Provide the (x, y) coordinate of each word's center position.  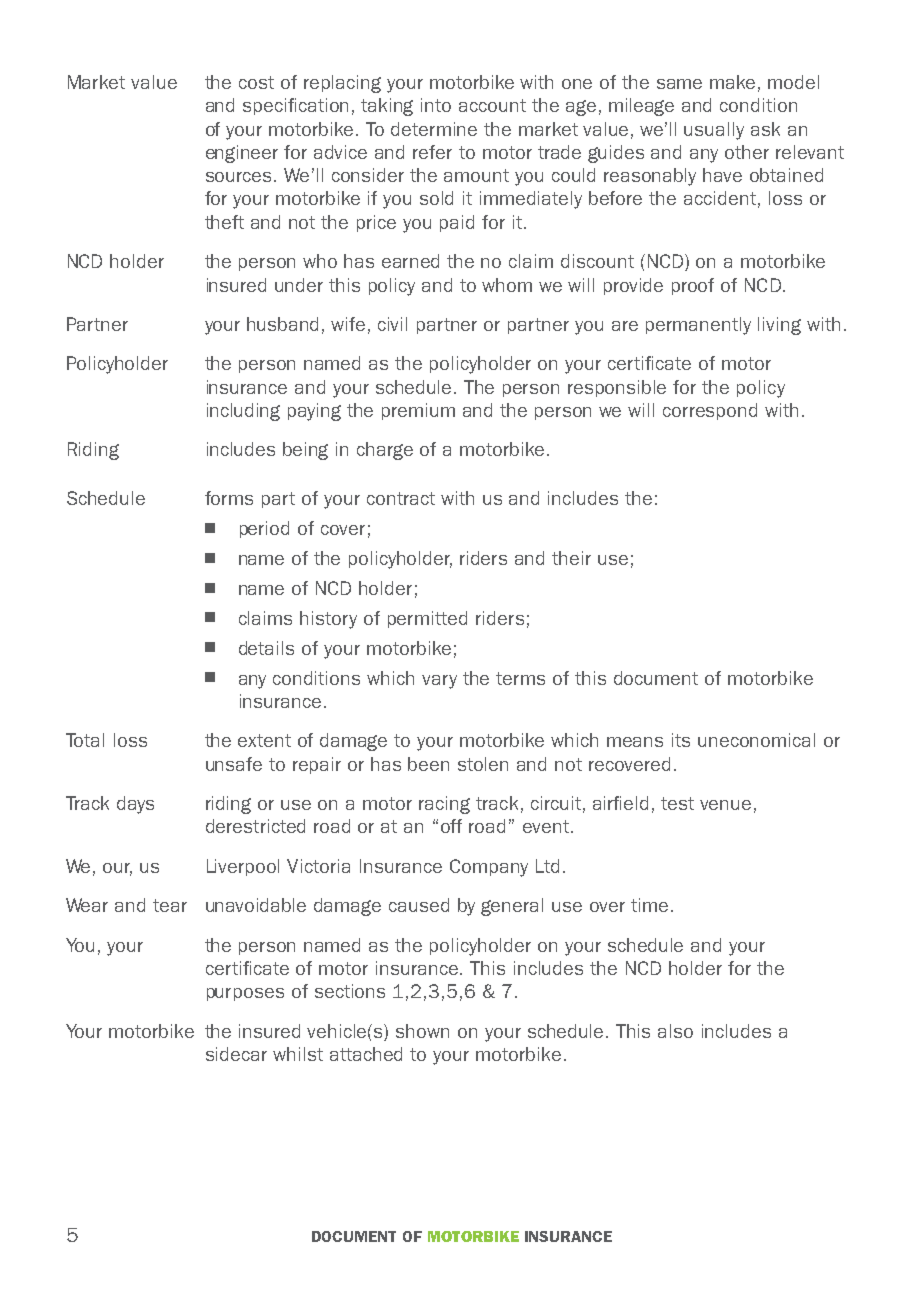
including (243, 412)
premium (418, 411)
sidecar (236, 1054)
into (436, 105)
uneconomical (756, 740)
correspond (710, 411)
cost (256, 82)
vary (439, 682)
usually (714, 131)
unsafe (234, 764)
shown (422, 1031)
